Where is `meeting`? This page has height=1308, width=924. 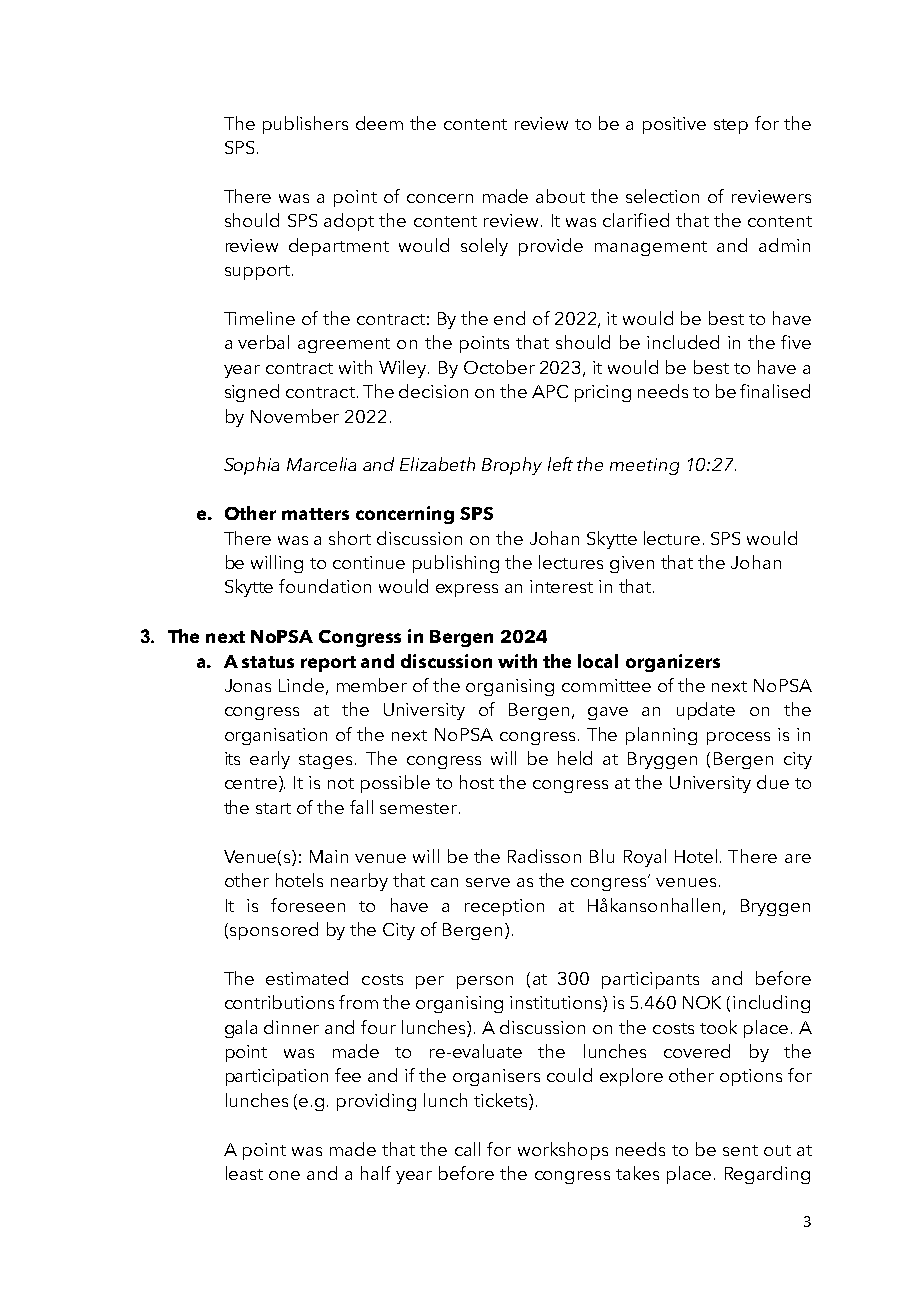
meeting is located at coordinates (644, 466).
